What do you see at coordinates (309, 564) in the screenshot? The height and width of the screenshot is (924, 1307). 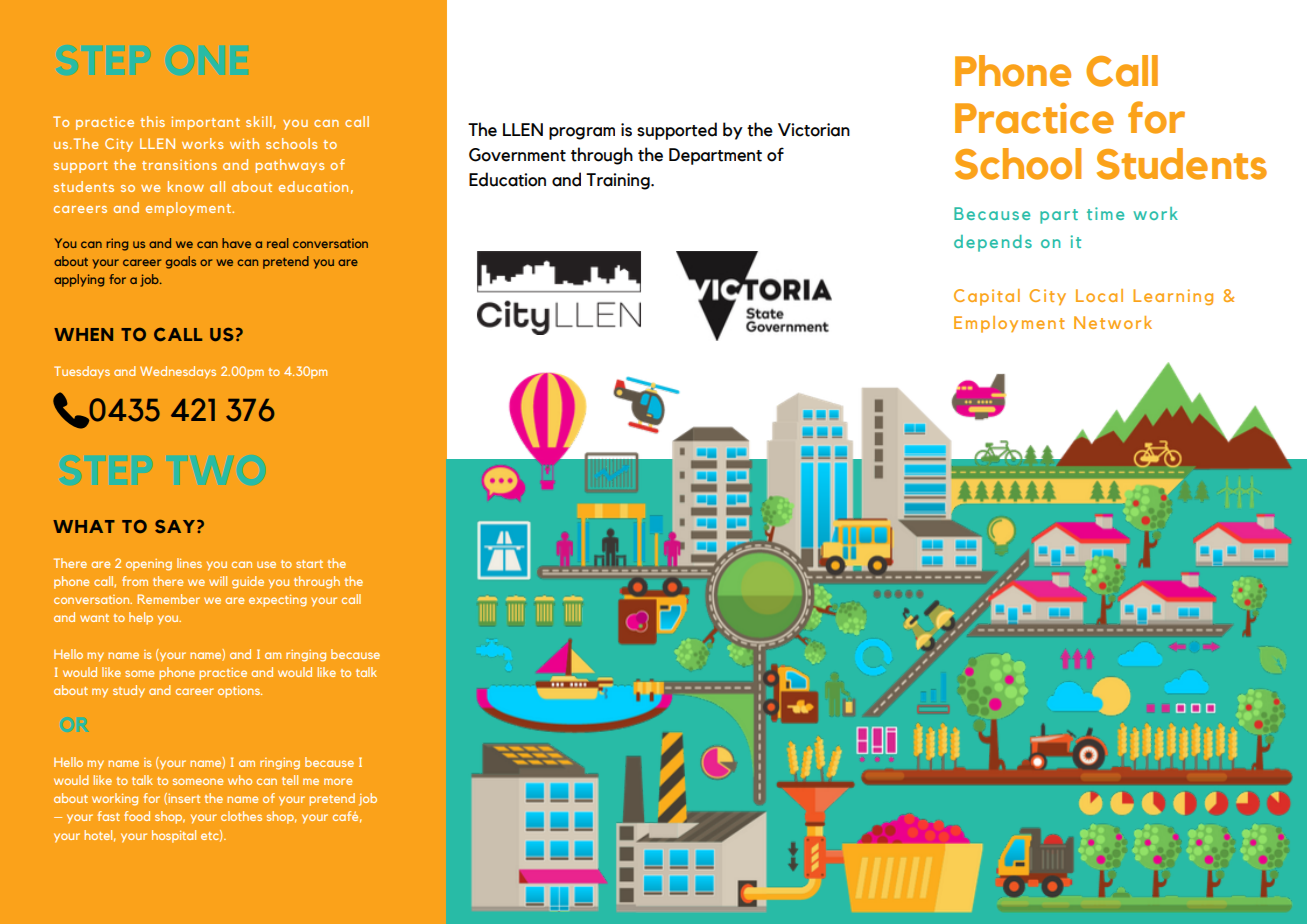 I see `start` at bounding box center [309, 564].
